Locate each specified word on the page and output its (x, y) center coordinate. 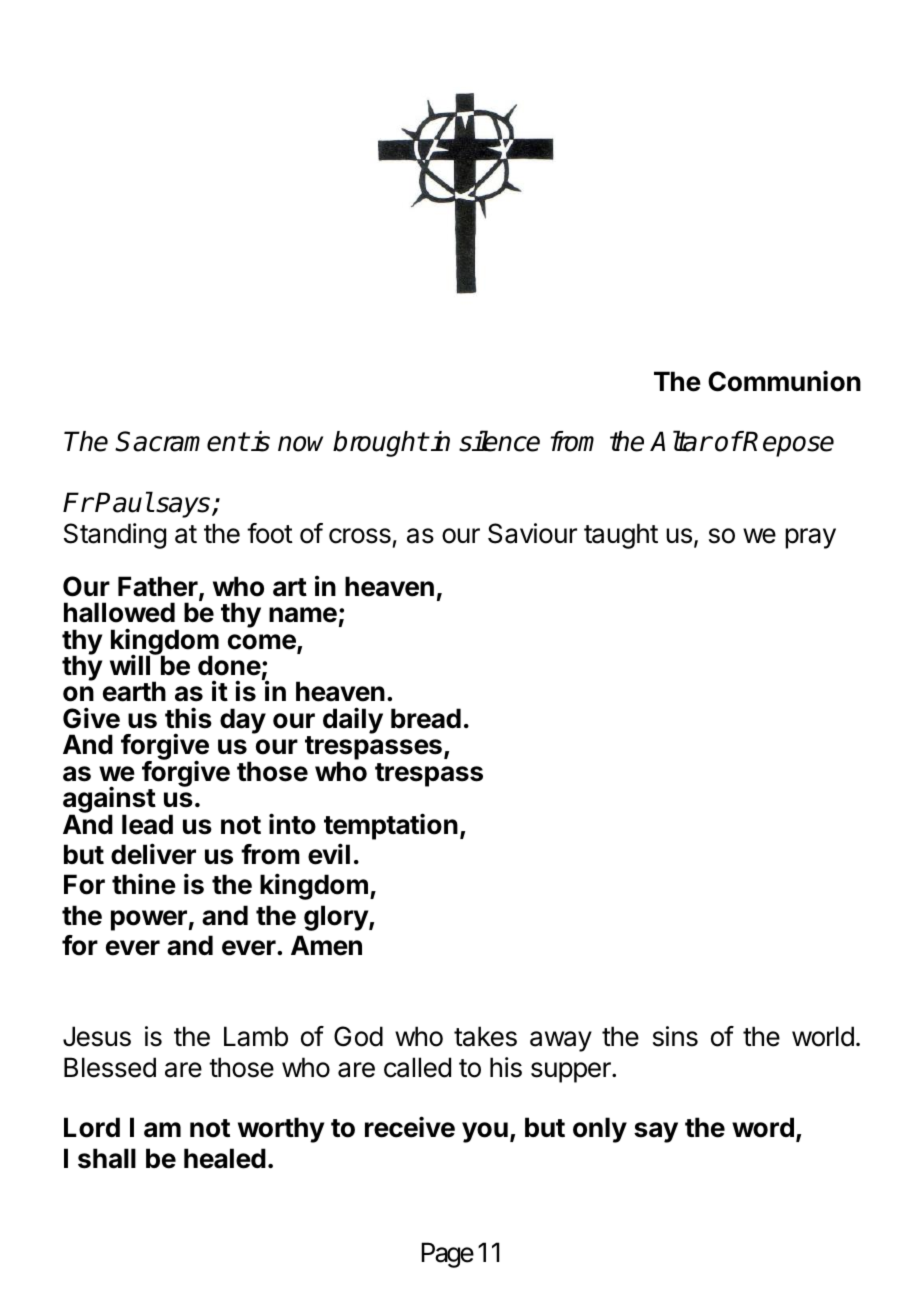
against (109, 801)
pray (810, 538)
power (149, 920)
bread (426, 718)
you (485, 1132)
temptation (391, 826)
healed (225, 1158)
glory (337, 918)
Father (159, 587)
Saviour (532, 533)
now (300, 444)
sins (675, 1036)
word (763, 1127)
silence (499, 441)
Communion (784, 381)
